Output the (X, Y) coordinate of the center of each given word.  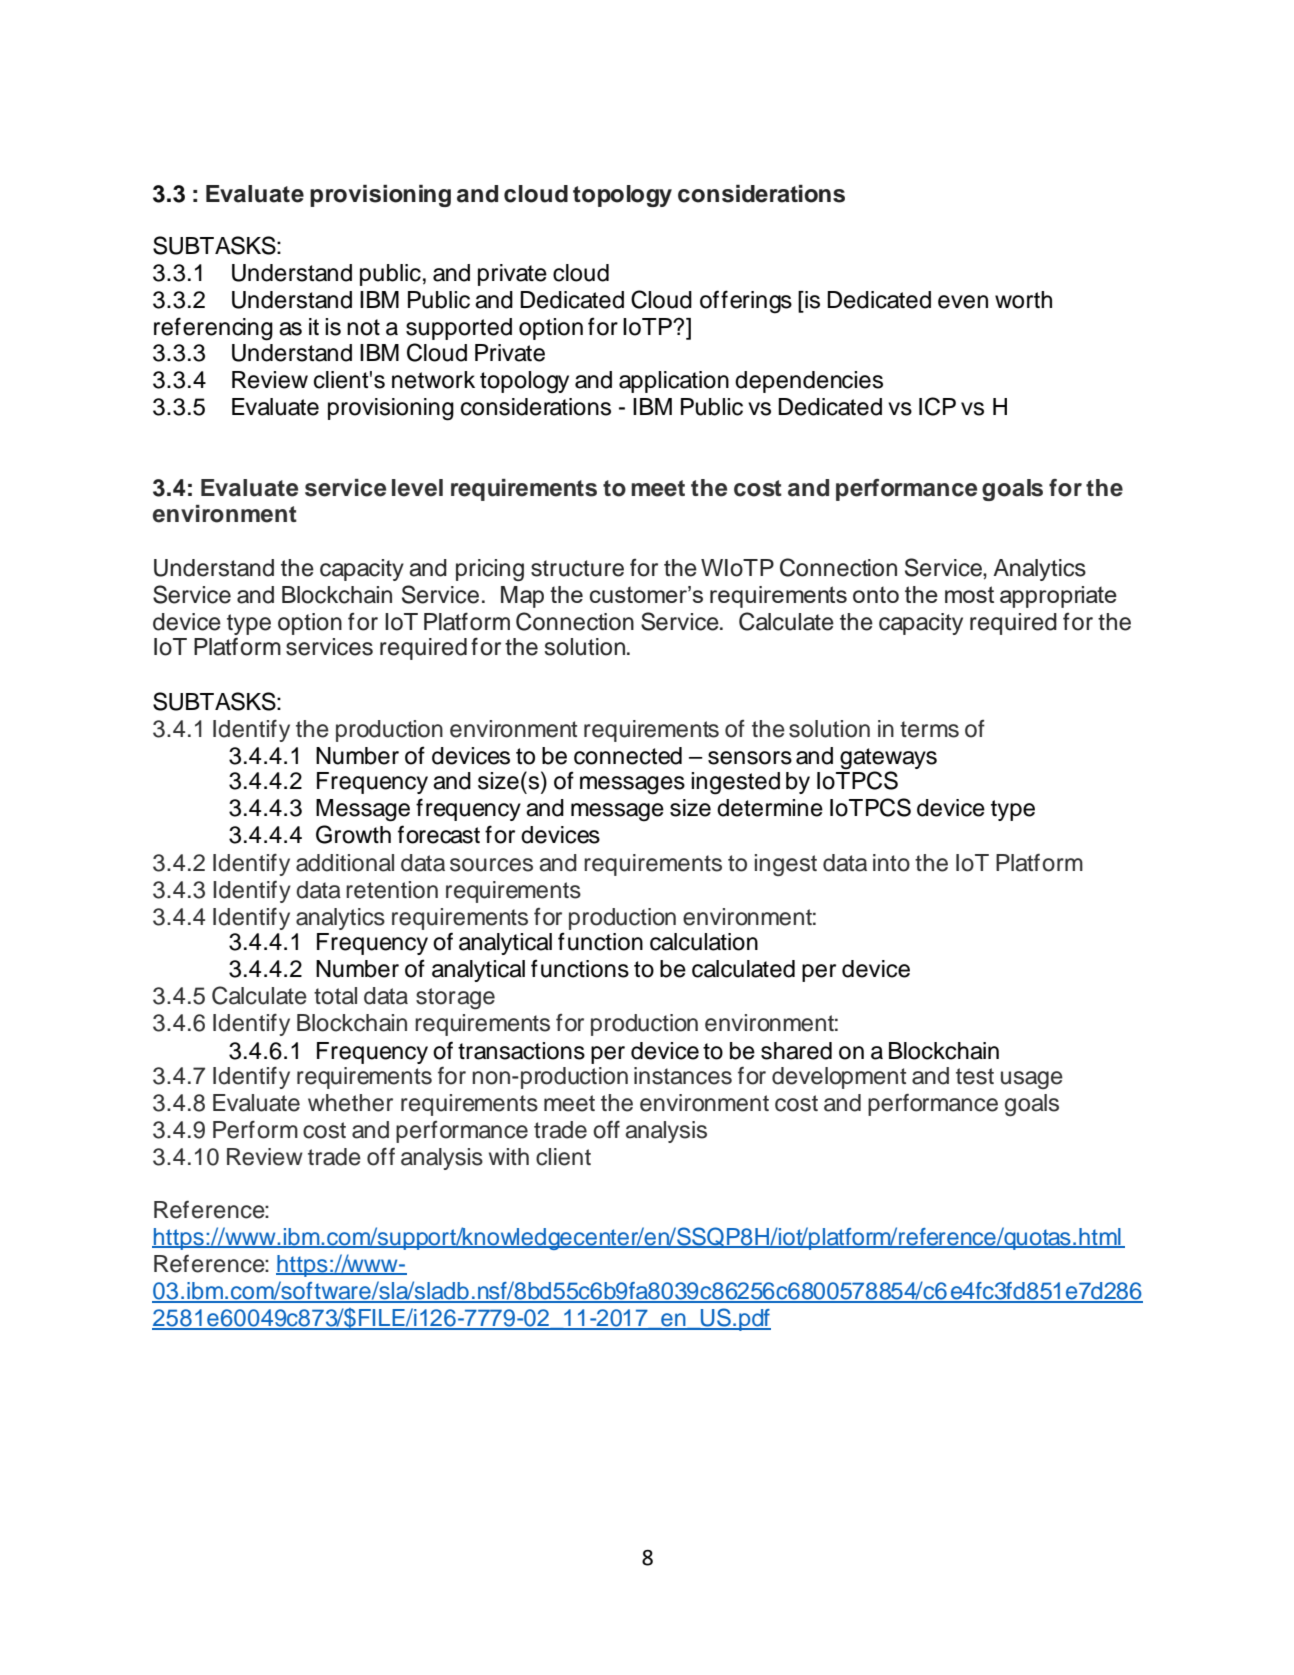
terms (929, 729)
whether (350, 1103)
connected (628, 756)
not (363, 327)
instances (683, 1076)
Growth (353, 834)
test (975, 1076)
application (674, 382)
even (963, 302)
